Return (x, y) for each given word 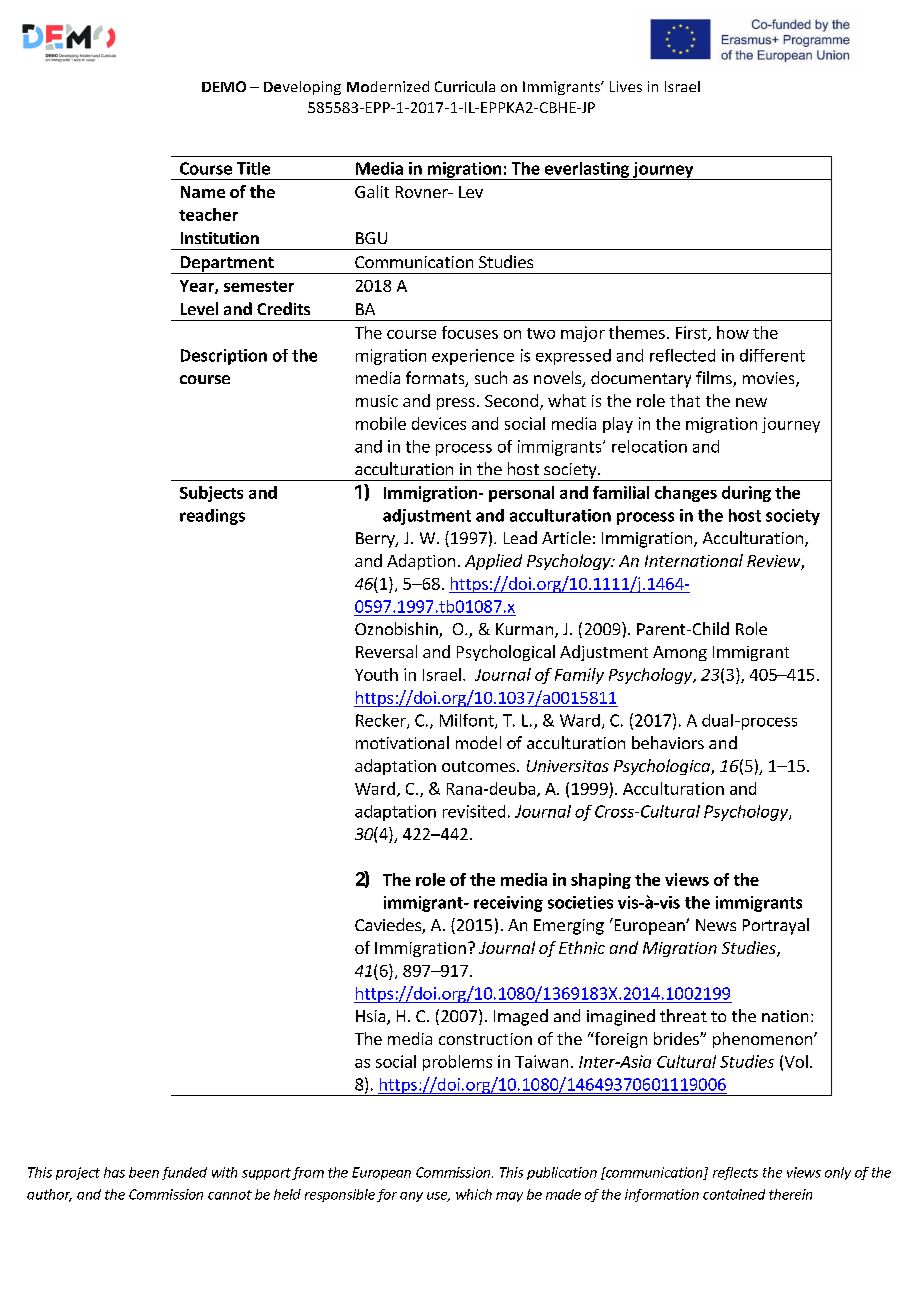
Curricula (465, 86)
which (474, 1194)
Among (680, 653)
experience (473, 357)
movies (770, 379)
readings (212, 517)
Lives (626, 86)
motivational (402, 742)
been (144, 1172)
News (716, 925)
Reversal (386, 651)
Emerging (569, 927)
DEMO (224, 86)
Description (224, 357)
